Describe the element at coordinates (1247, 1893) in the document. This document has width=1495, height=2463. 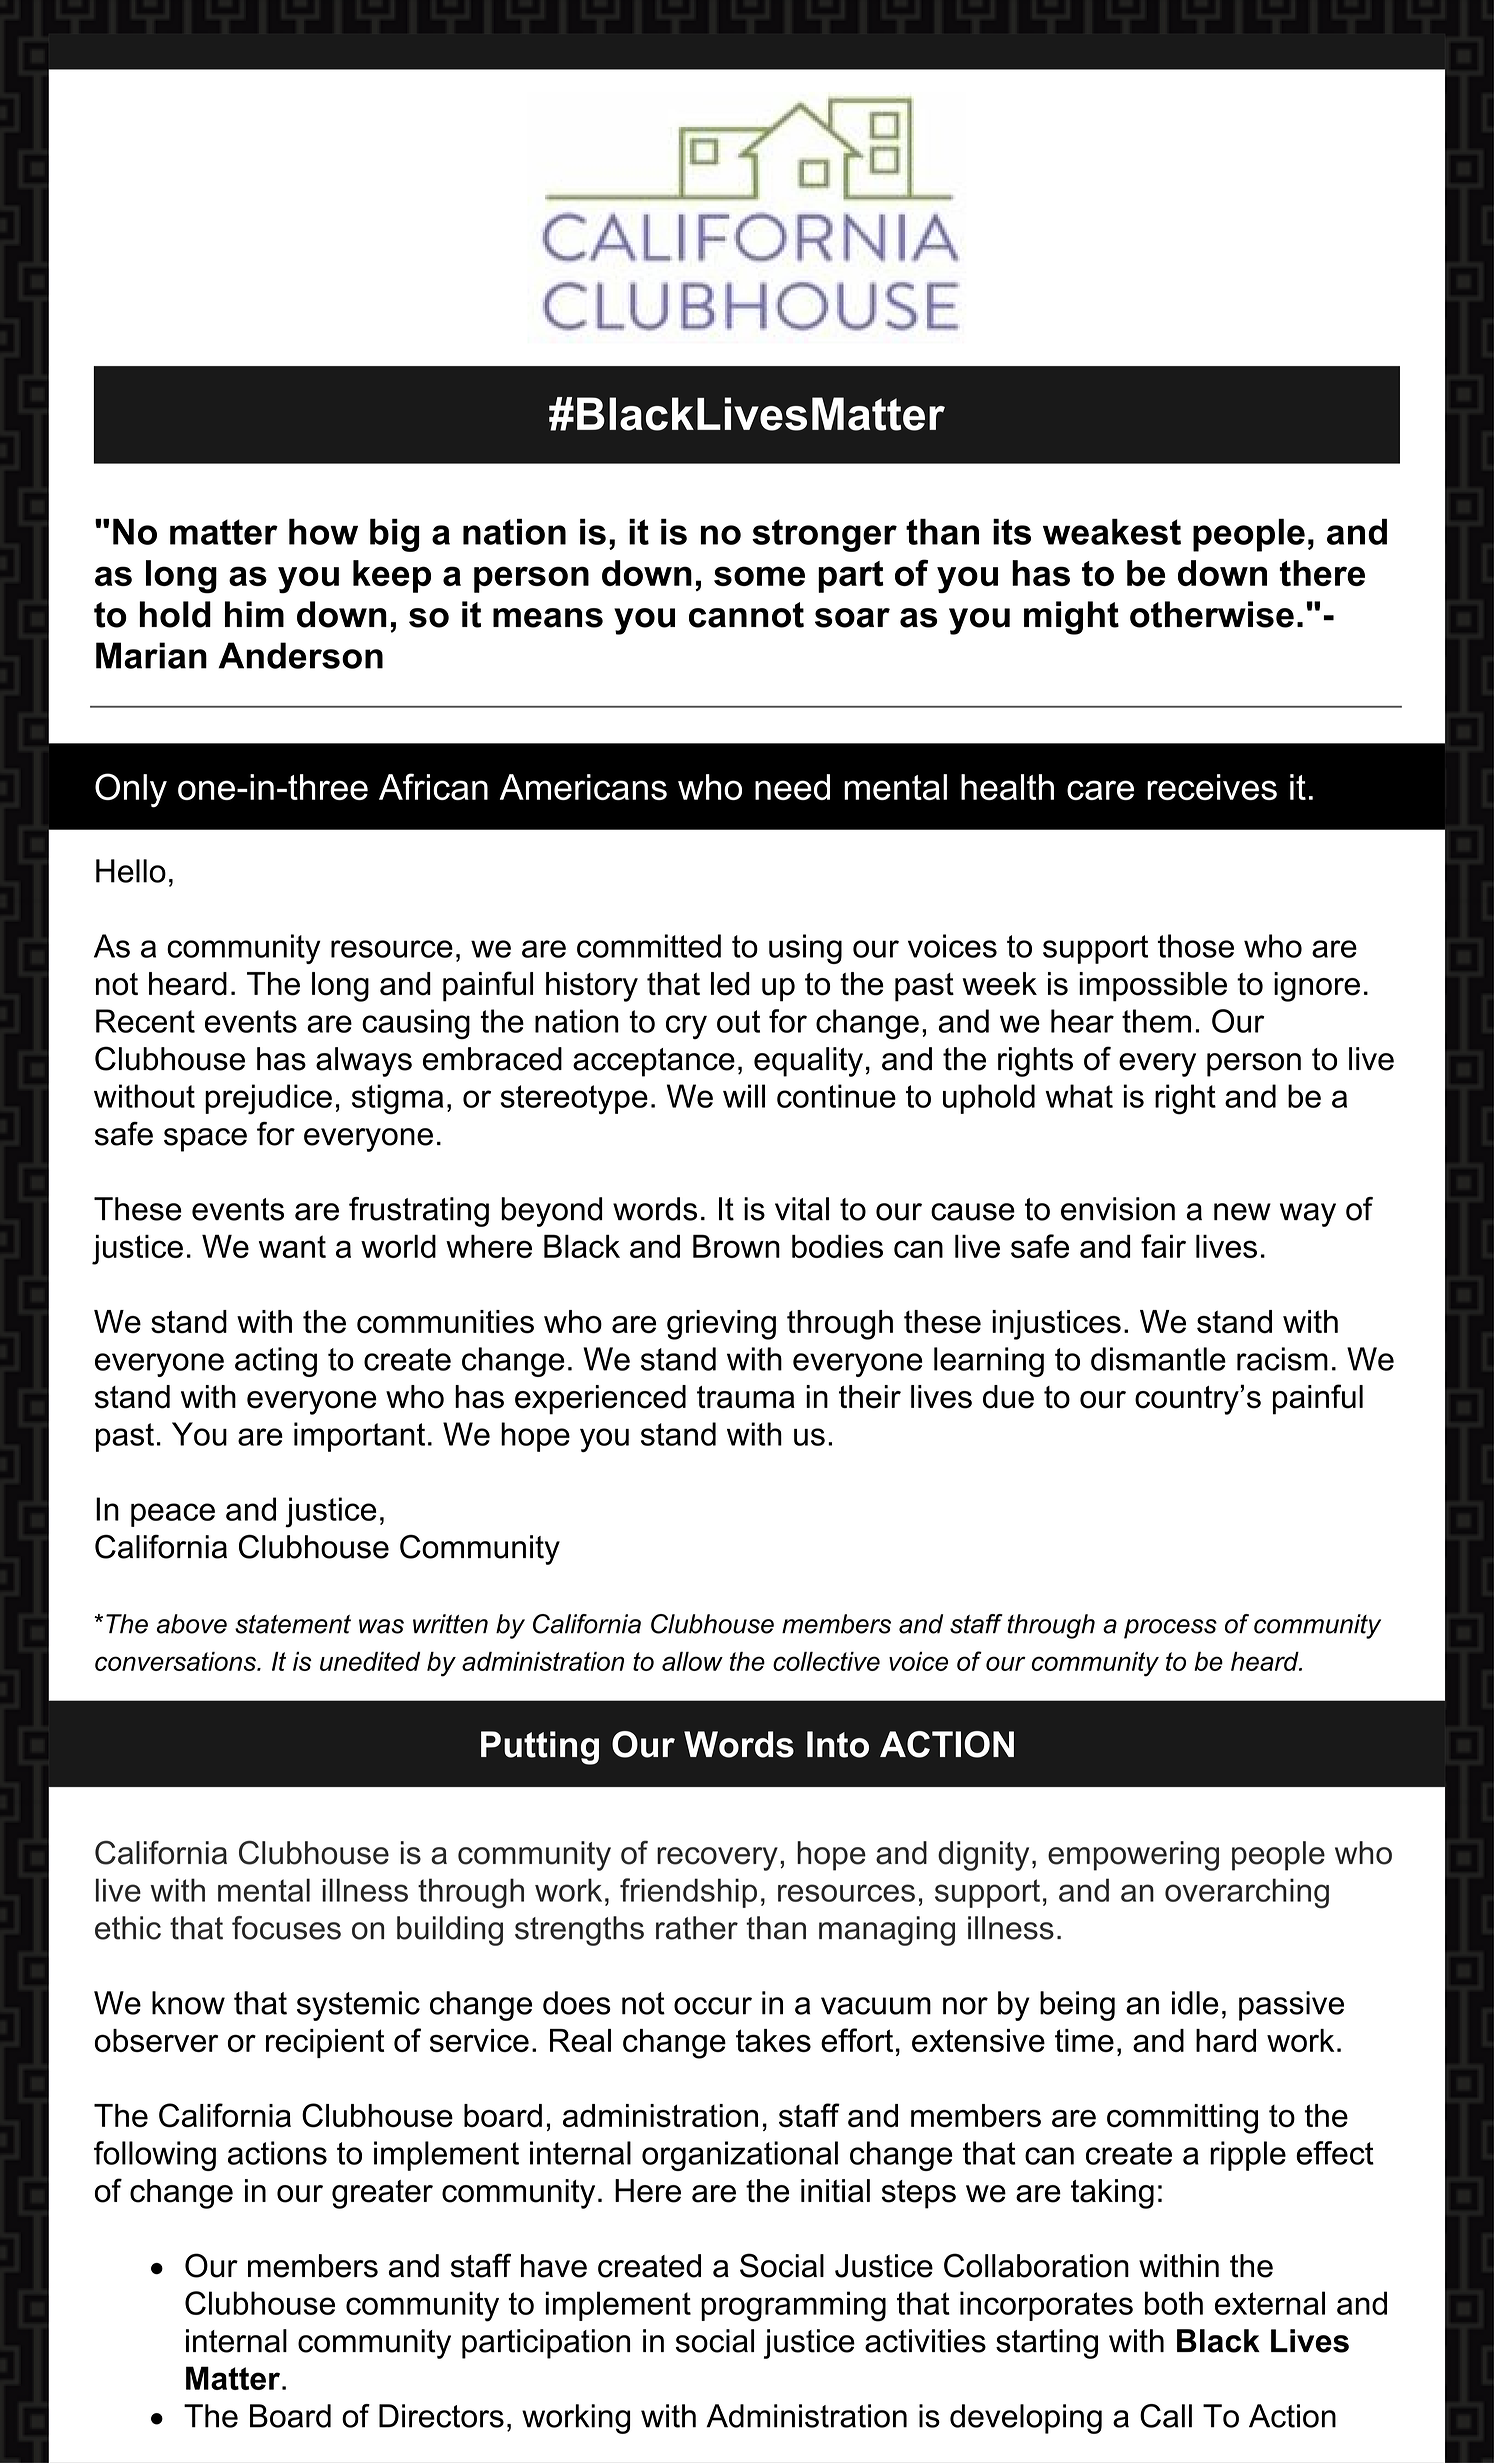
I see `overarching` at that location.
